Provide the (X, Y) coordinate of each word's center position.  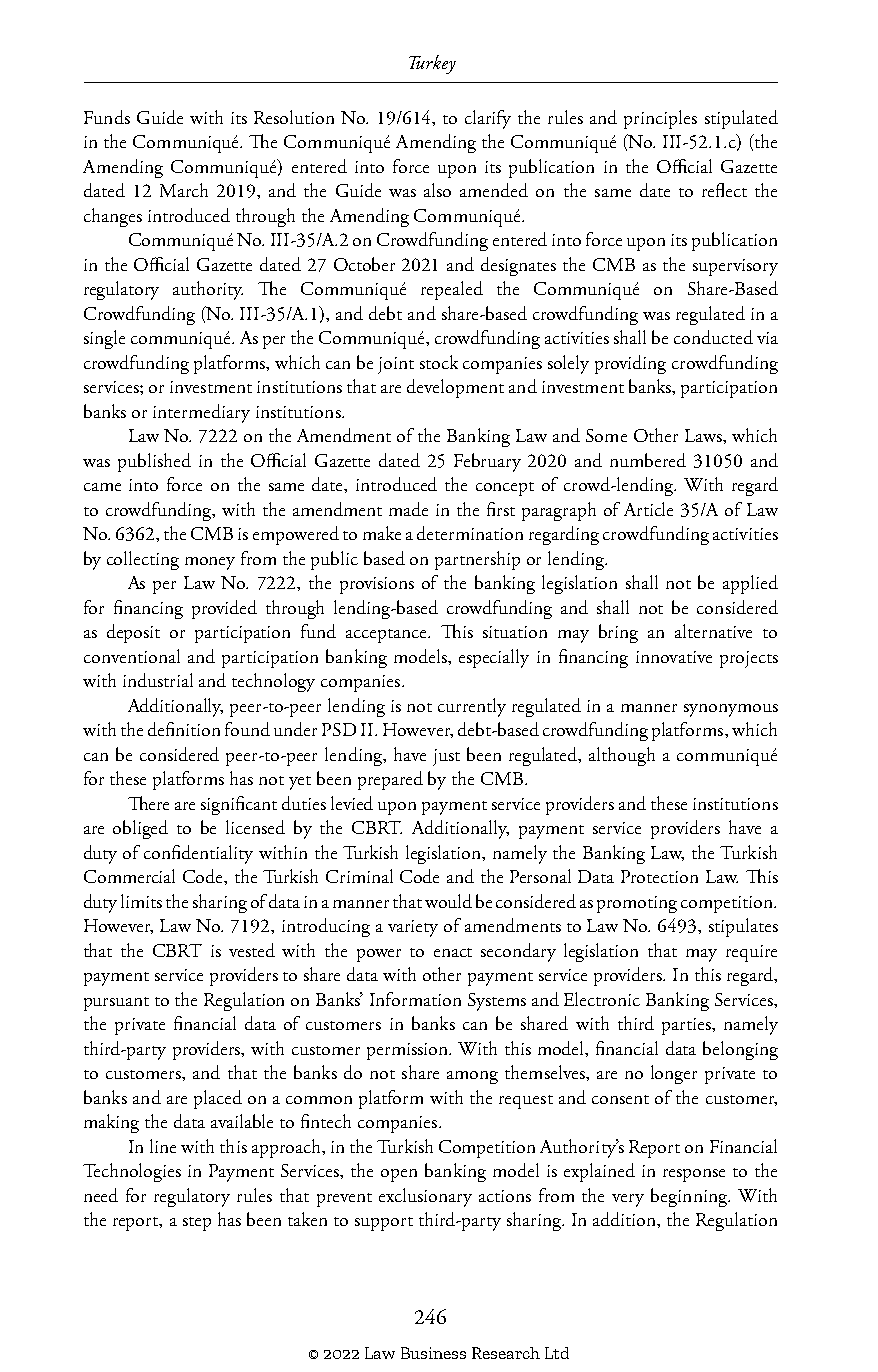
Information (415, 999)
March (184, 190)
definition (184, 729)
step (197, 1224)
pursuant (116, 1004)
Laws (704, 435)
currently (472, 707)
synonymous (731, 710)
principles (660, 119)
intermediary (201, 413)
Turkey (432, 64)
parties (687, 1026)
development (455, 388)
